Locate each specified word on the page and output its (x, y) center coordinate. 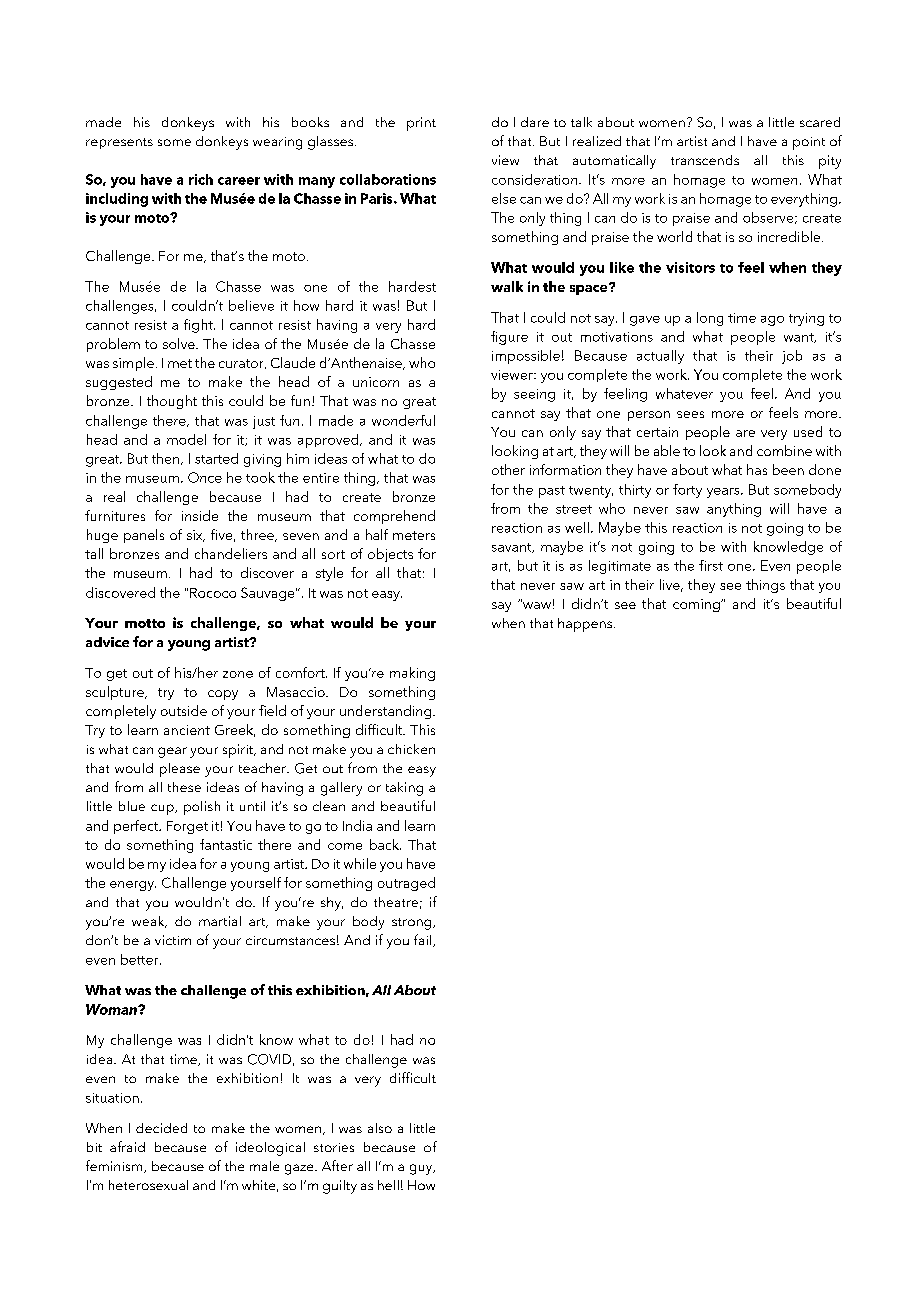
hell (388, 1185)
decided (161, 1128)
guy (422, 1169)
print (421, 124)
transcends (705, 160)
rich (201, 179)
